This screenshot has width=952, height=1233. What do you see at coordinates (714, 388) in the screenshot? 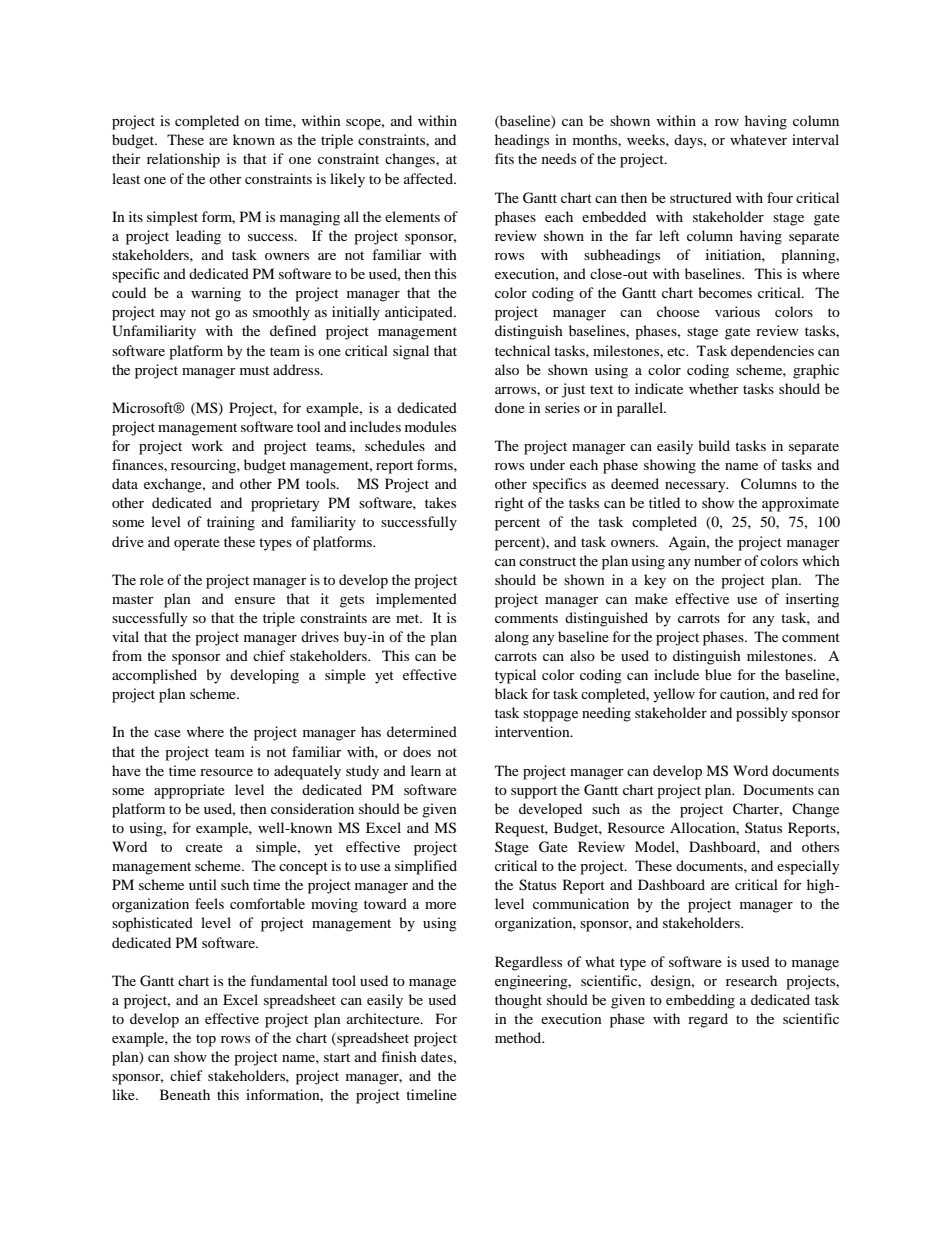
I see `whether` at bounding box center [714, 388].
